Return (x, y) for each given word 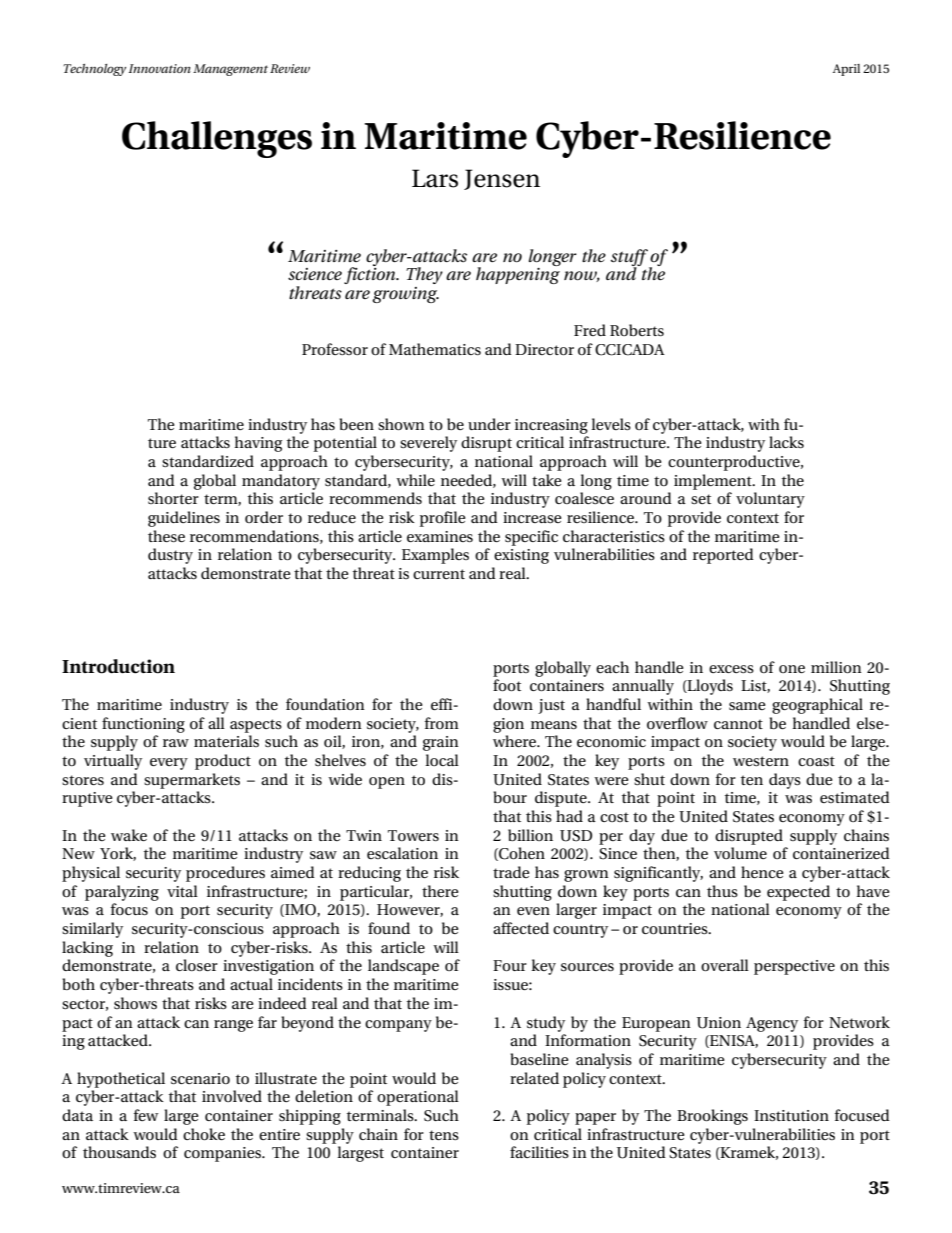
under (489, 424)
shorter (173, 498)
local (442, 760)
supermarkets (192, 781)
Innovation (159, 68)
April (846, 70)
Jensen (502, 179)
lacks (786, 442)
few (146, 1115)
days (785, 781)
